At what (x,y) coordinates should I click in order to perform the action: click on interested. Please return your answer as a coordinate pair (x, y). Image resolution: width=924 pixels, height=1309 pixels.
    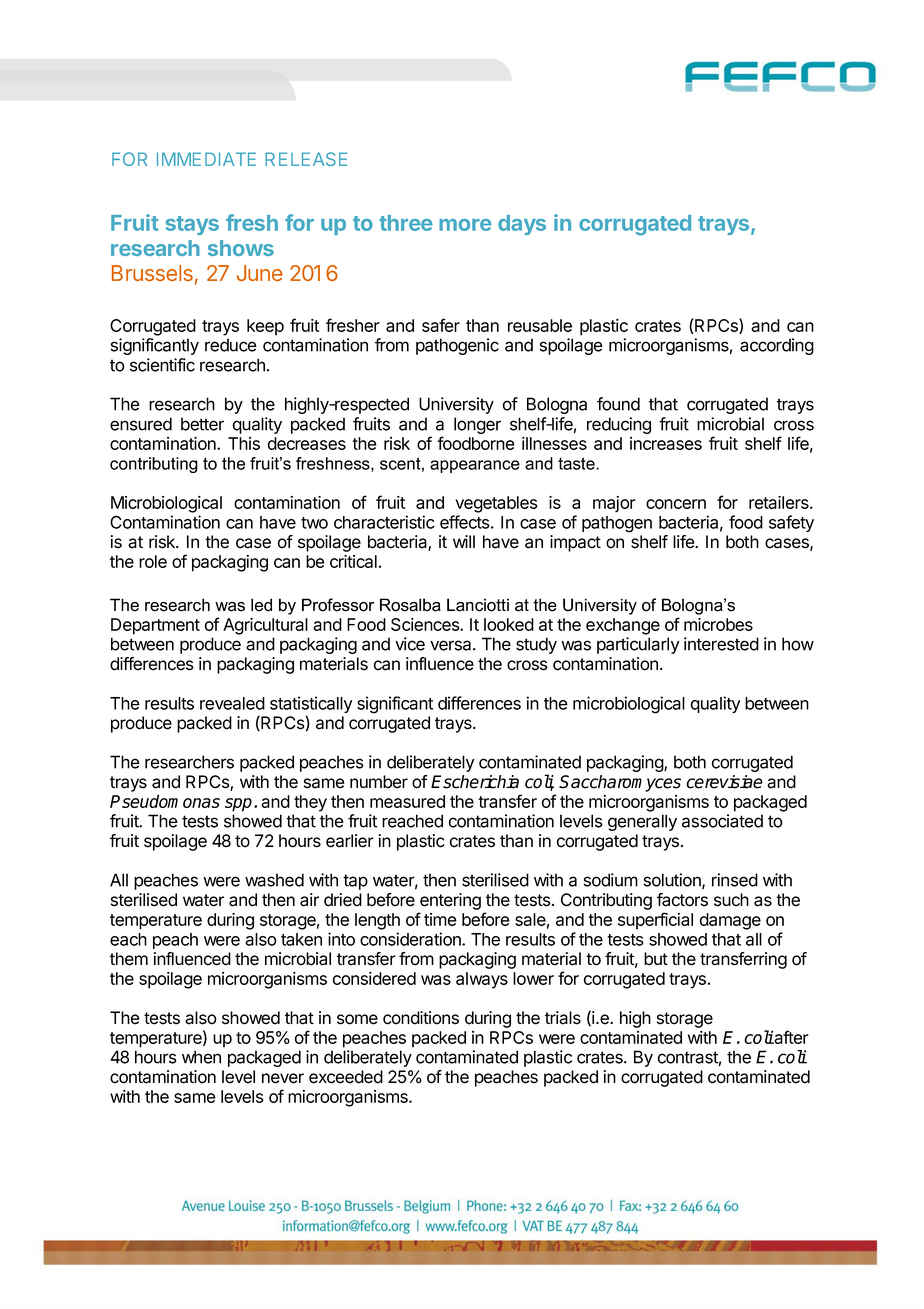
    Looking at the image, I should click on (721, 644).
